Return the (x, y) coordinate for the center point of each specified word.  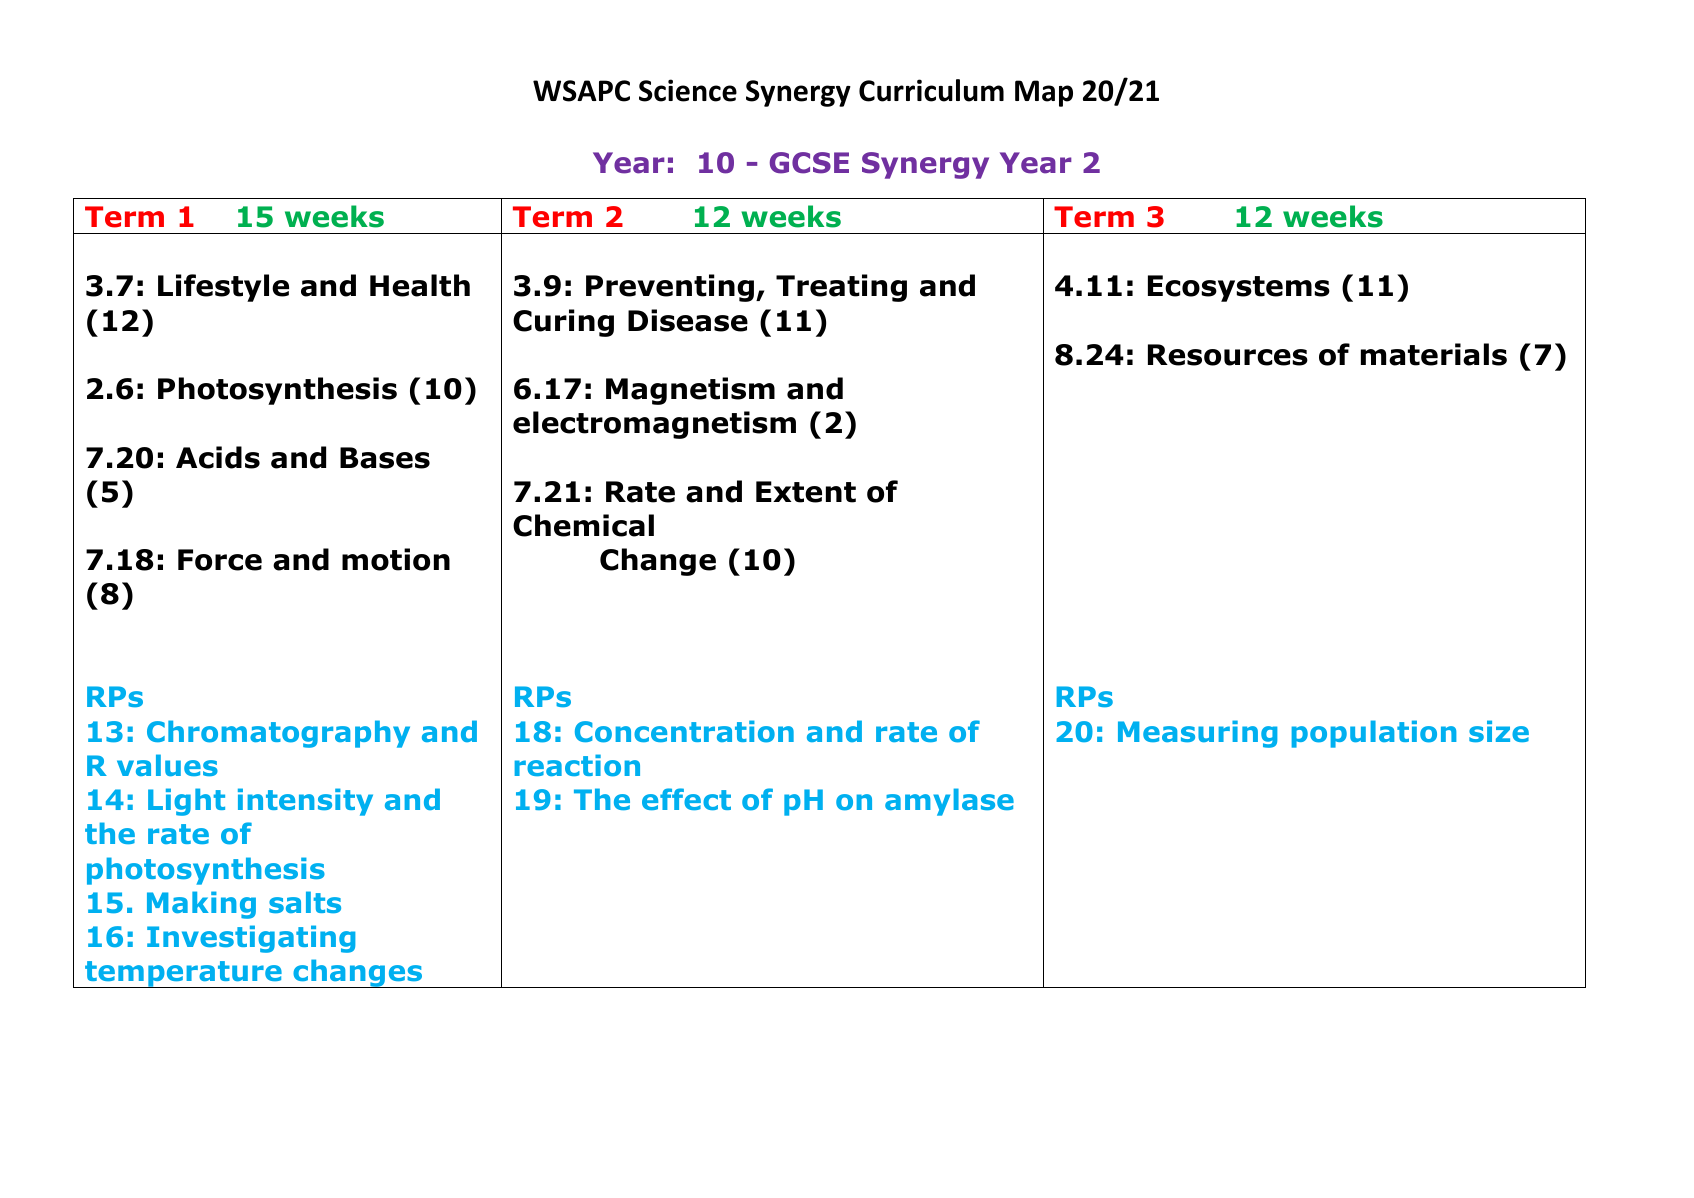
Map (1044, 93)
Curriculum (931, 90)
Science (688, 90)
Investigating (251, 939)
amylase (949, 802)
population (1374, 734)
